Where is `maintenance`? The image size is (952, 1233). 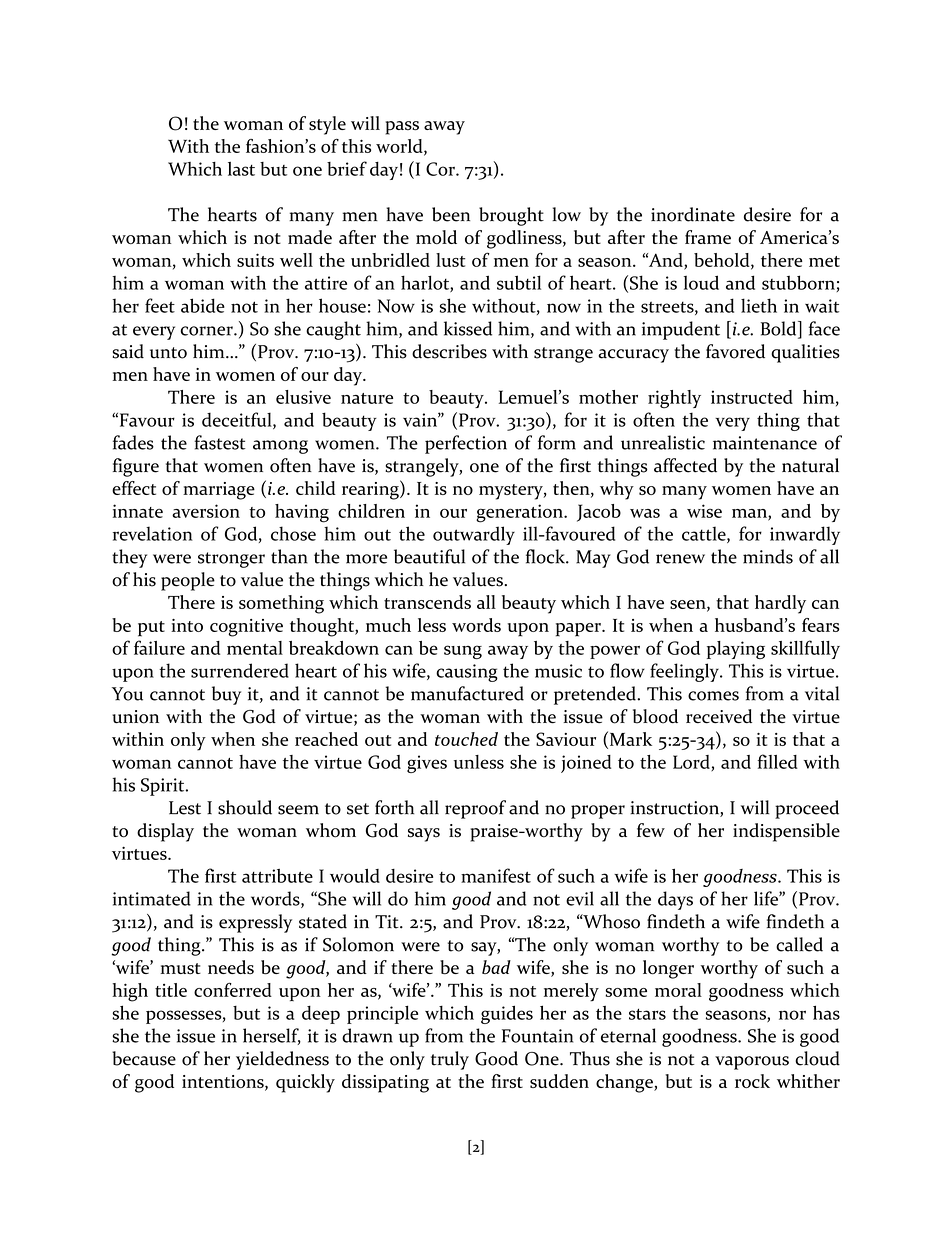 maintenance is located at coordinates (765, 443).
